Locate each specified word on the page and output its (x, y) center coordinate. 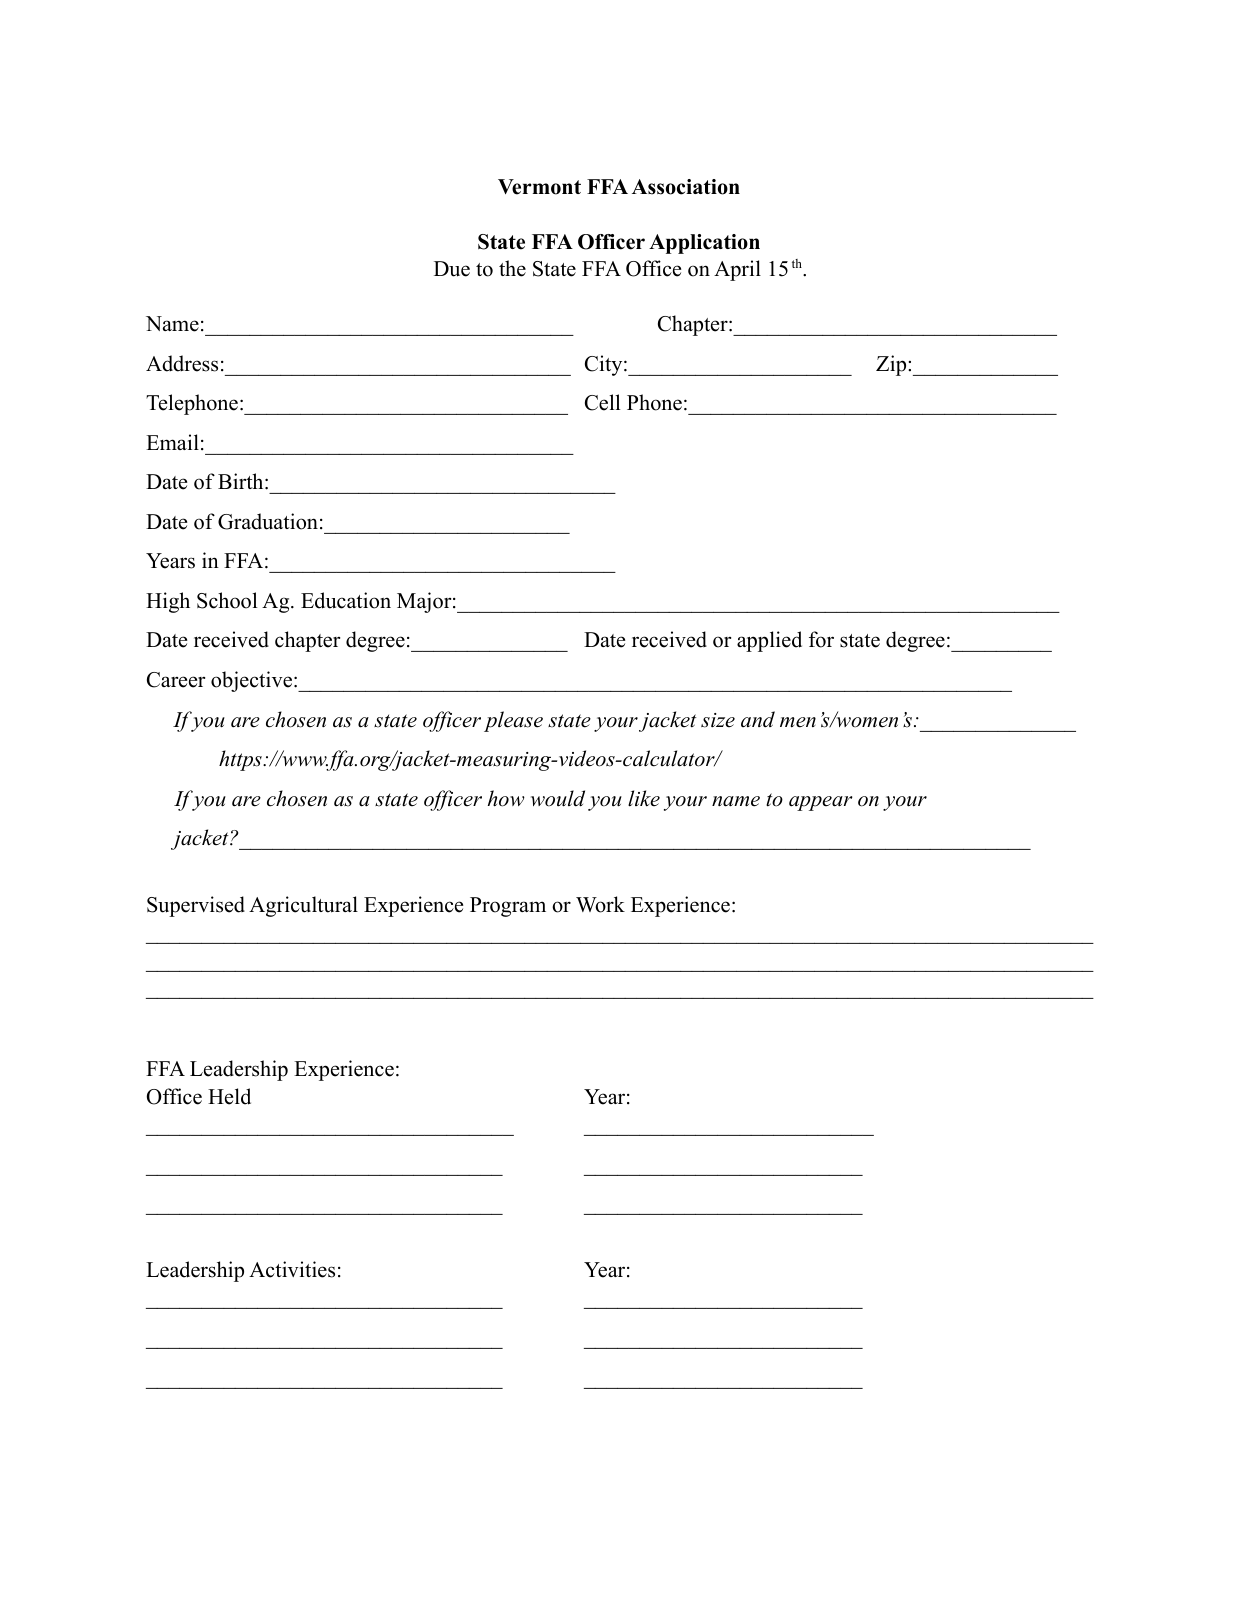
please (513, 721)
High (168, 602)
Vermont (539, 187)
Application (704, 244)
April (737, 270)
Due (452, 269)
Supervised (196, 906)
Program (508, 907)
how (506, 798)
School (227, 600)
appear (821, 803)
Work (600, 904)
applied (769, 641)
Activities (292, 1269)
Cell (603, 402)
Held (229, 1096)
